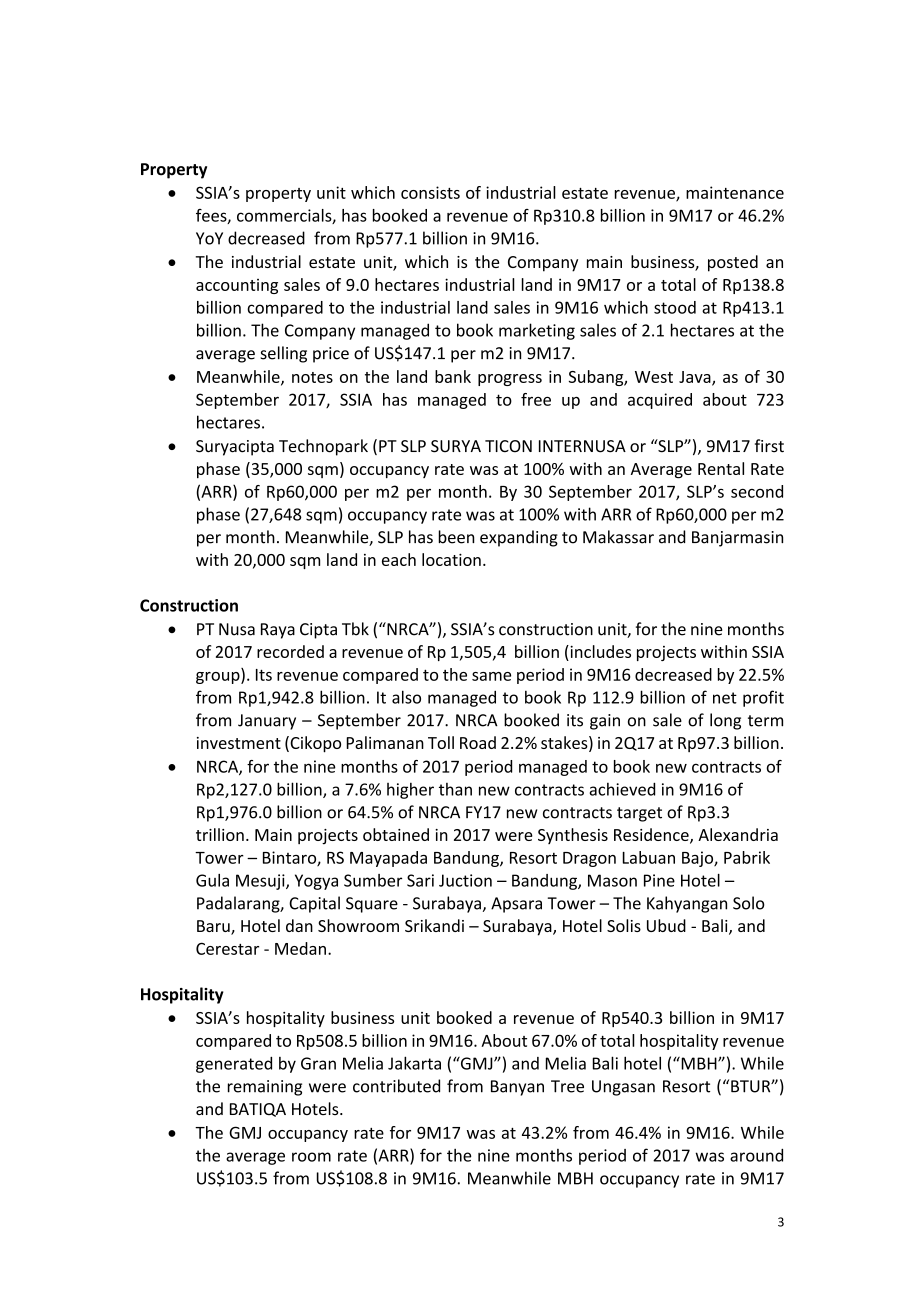 The width and height of the document is (924, 1308). What do you see at coordinates (237, 286) in the document?
I see `accounting` at bounding box center [237, 286].
